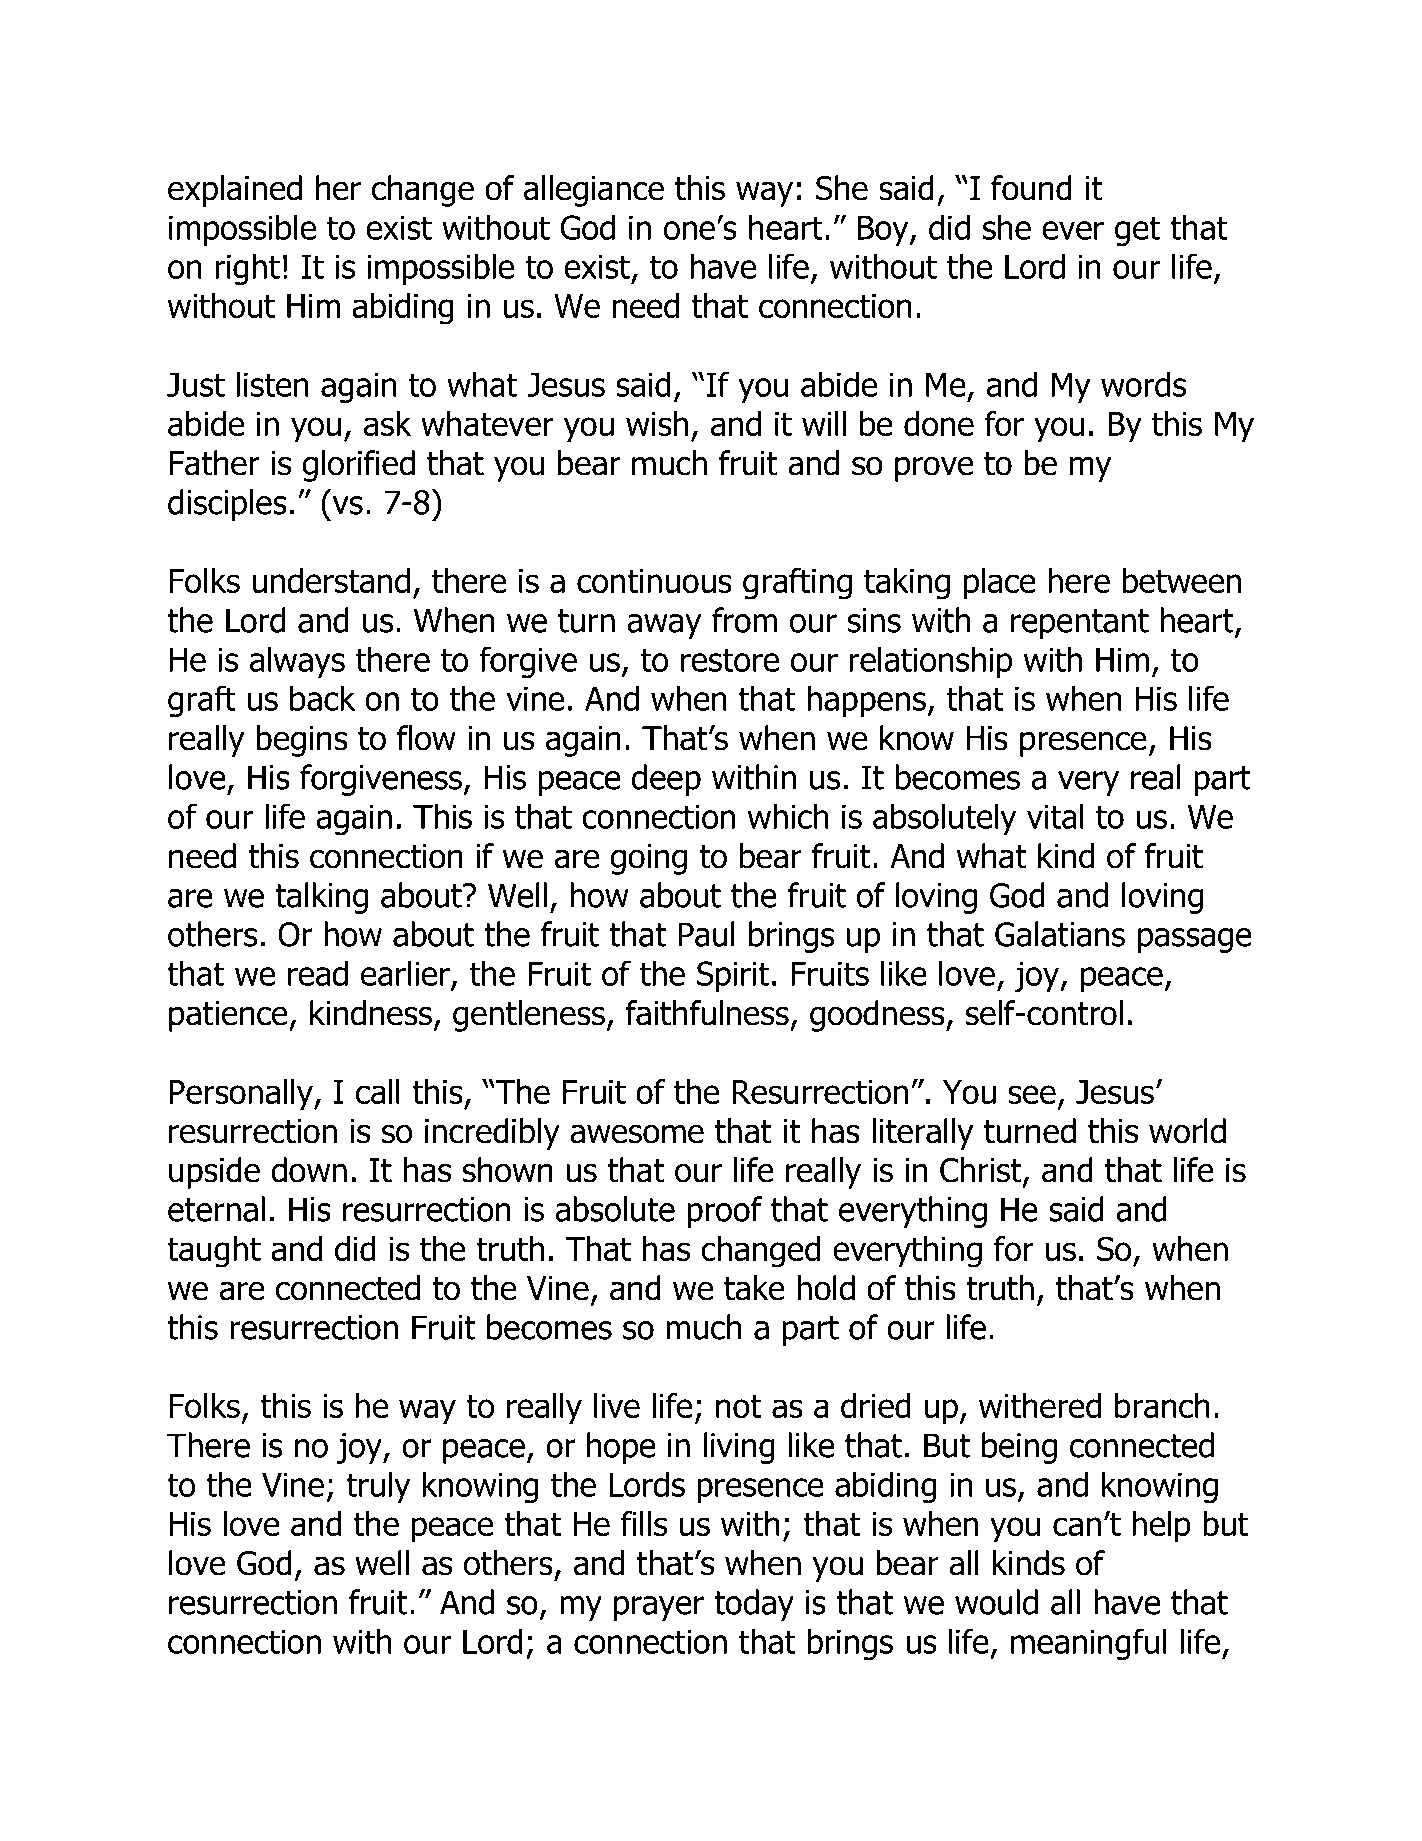 The height and width of the image is (1841, 1422). I want to click on allegiance, so click(594, 191).
